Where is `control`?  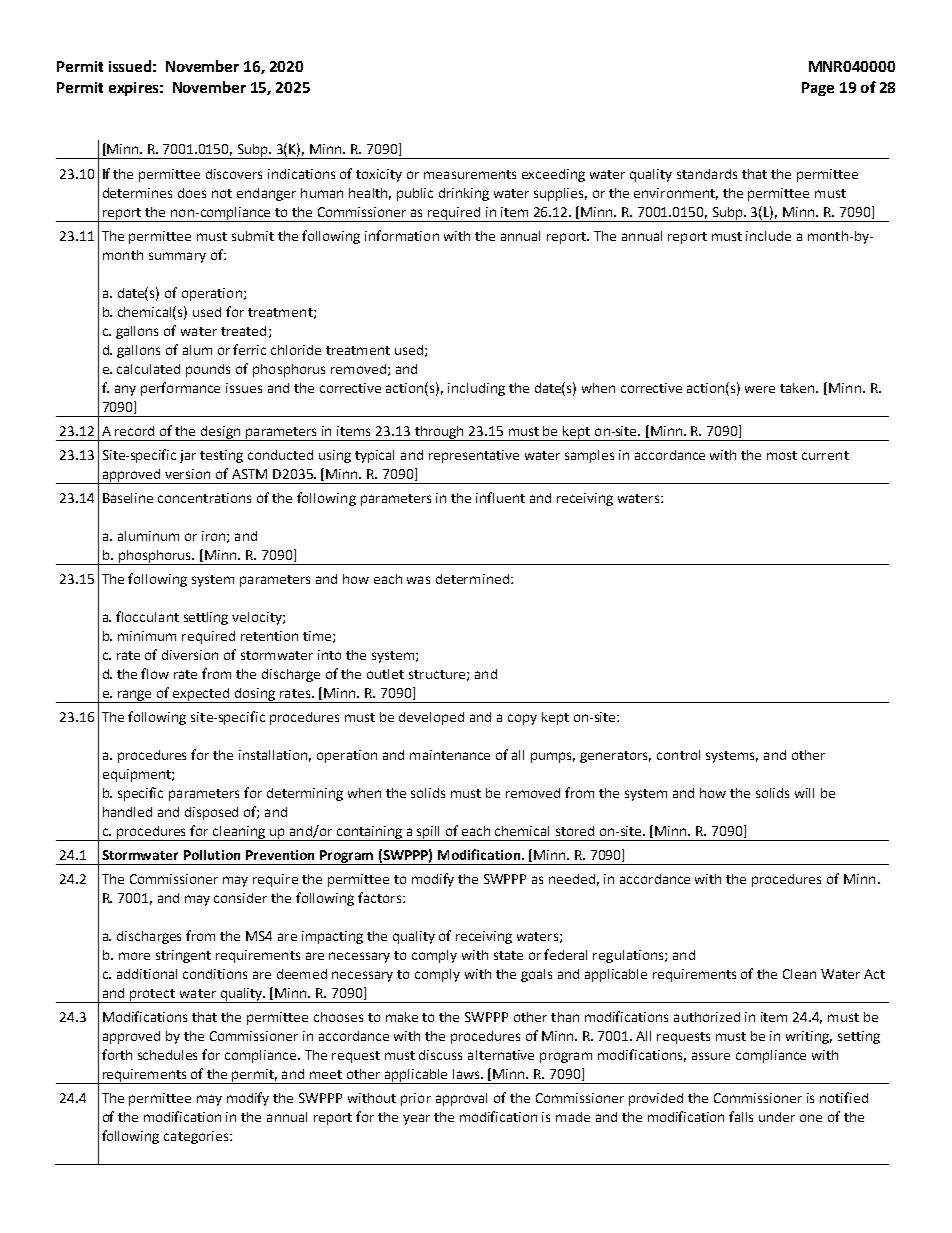
control is located at coordinates (678, 755).
